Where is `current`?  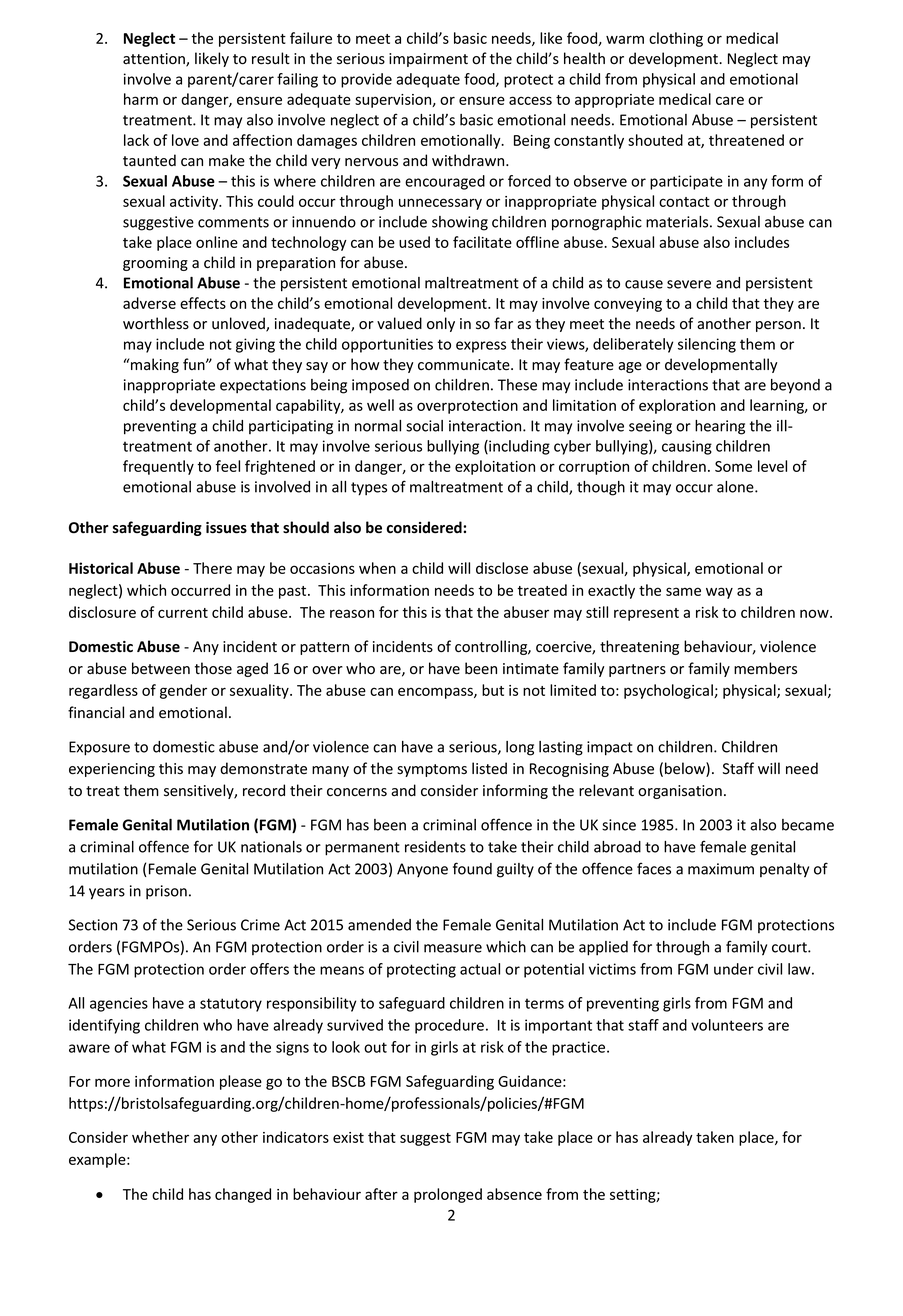 current is located at coordinates (183, 613).
